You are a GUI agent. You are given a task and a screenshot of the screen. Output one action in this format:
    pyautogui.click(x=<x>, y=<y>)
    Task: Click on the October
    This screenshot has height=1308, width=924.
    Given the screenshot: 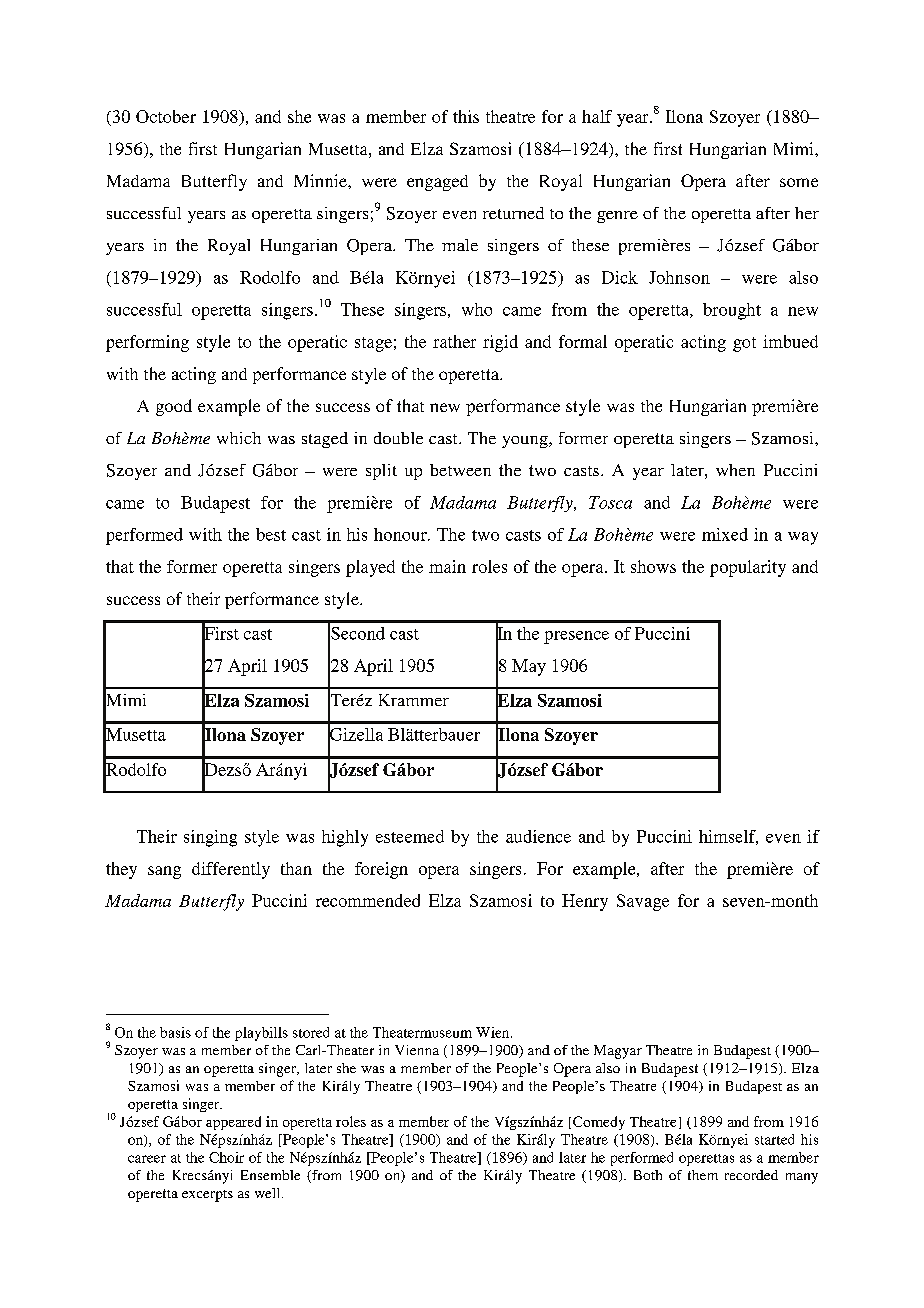 What is the action you would take?
    pyautogui.click(x=166, y=116)
